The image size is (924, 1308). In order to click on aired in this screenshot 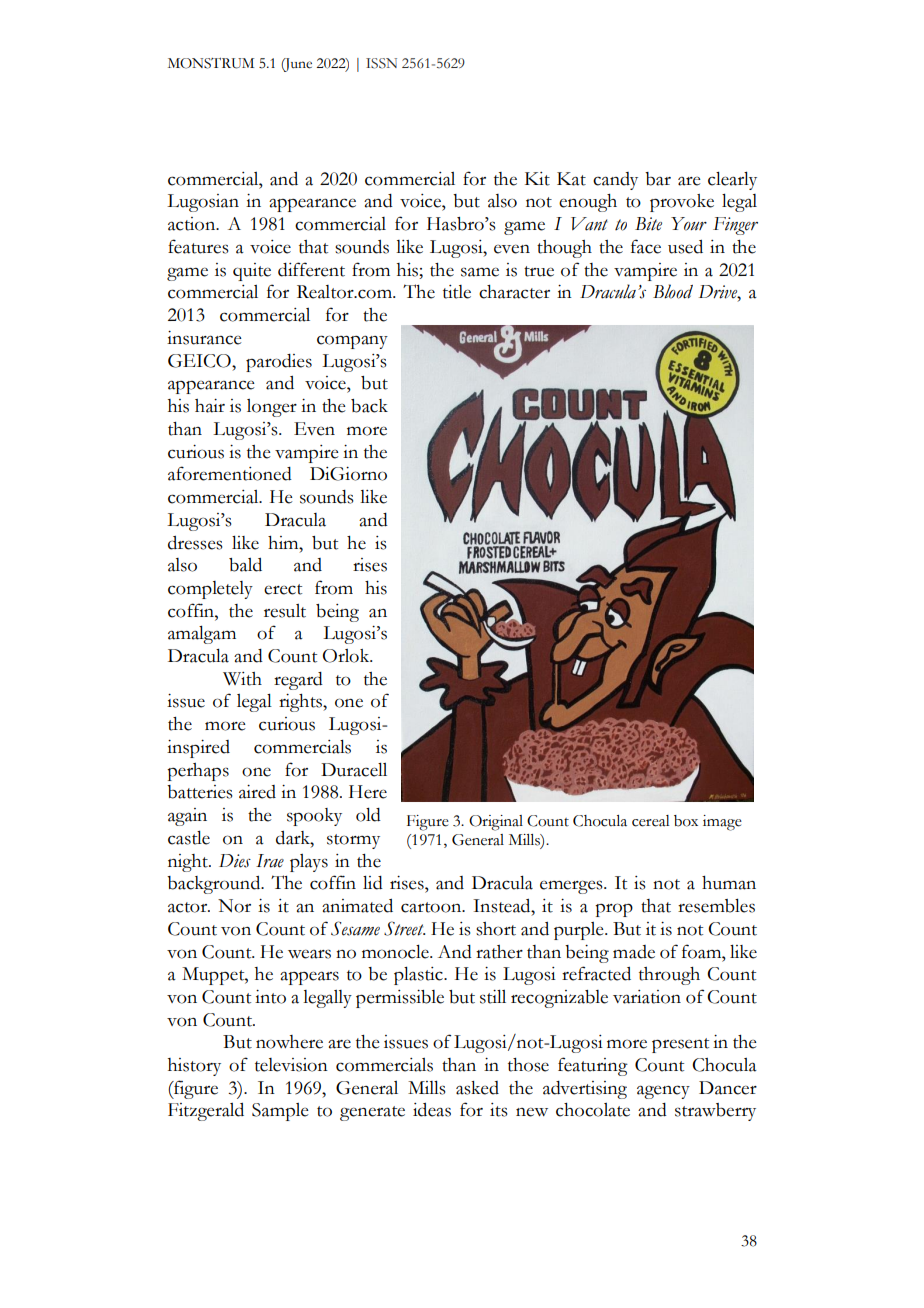, I will do `click(257, 792)`.
